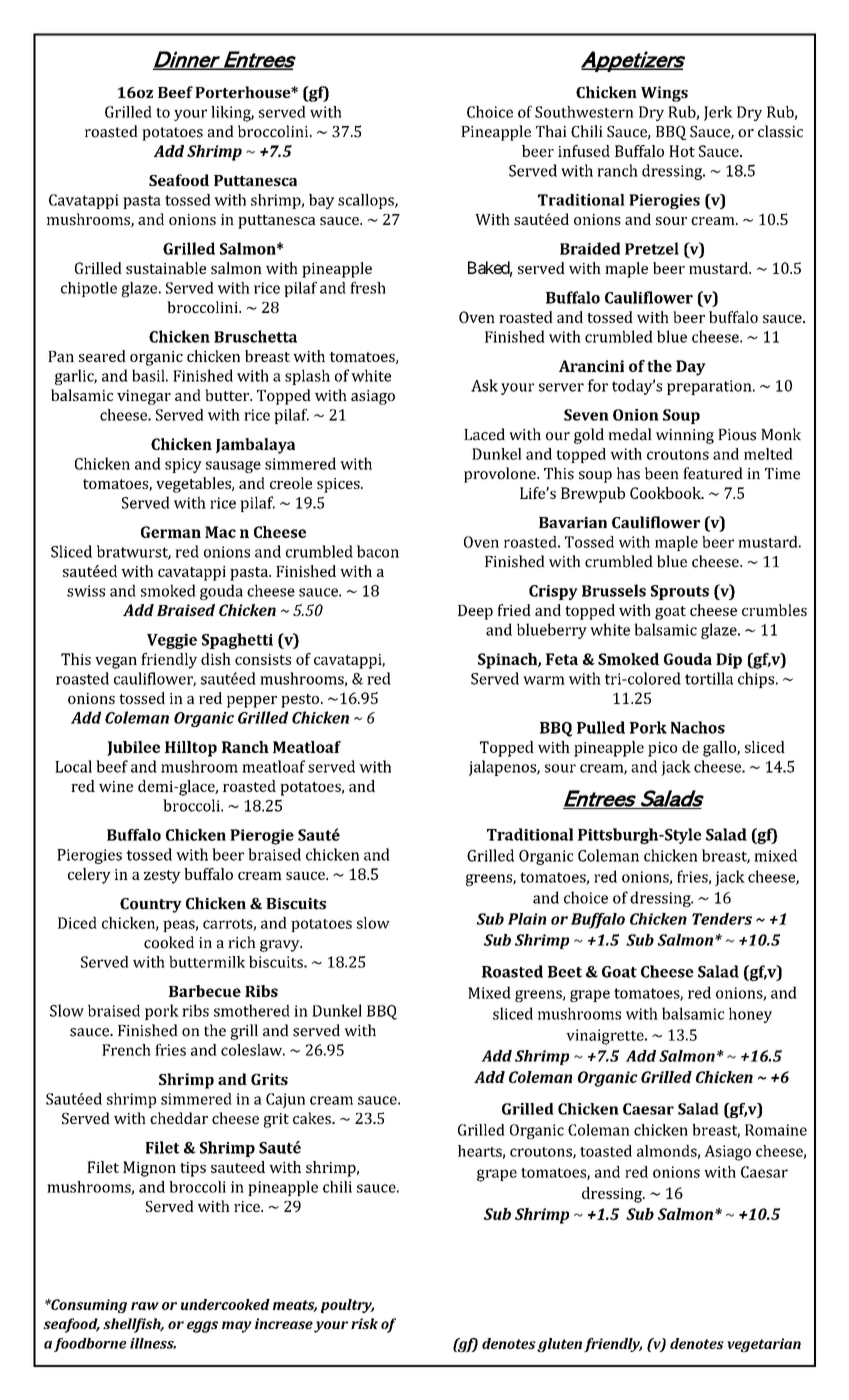 The width and height of the image is (849, 1400). What do you see at coordinates (682, 151) in the image?
I see `Hot` at bounding box center [682, 151].
